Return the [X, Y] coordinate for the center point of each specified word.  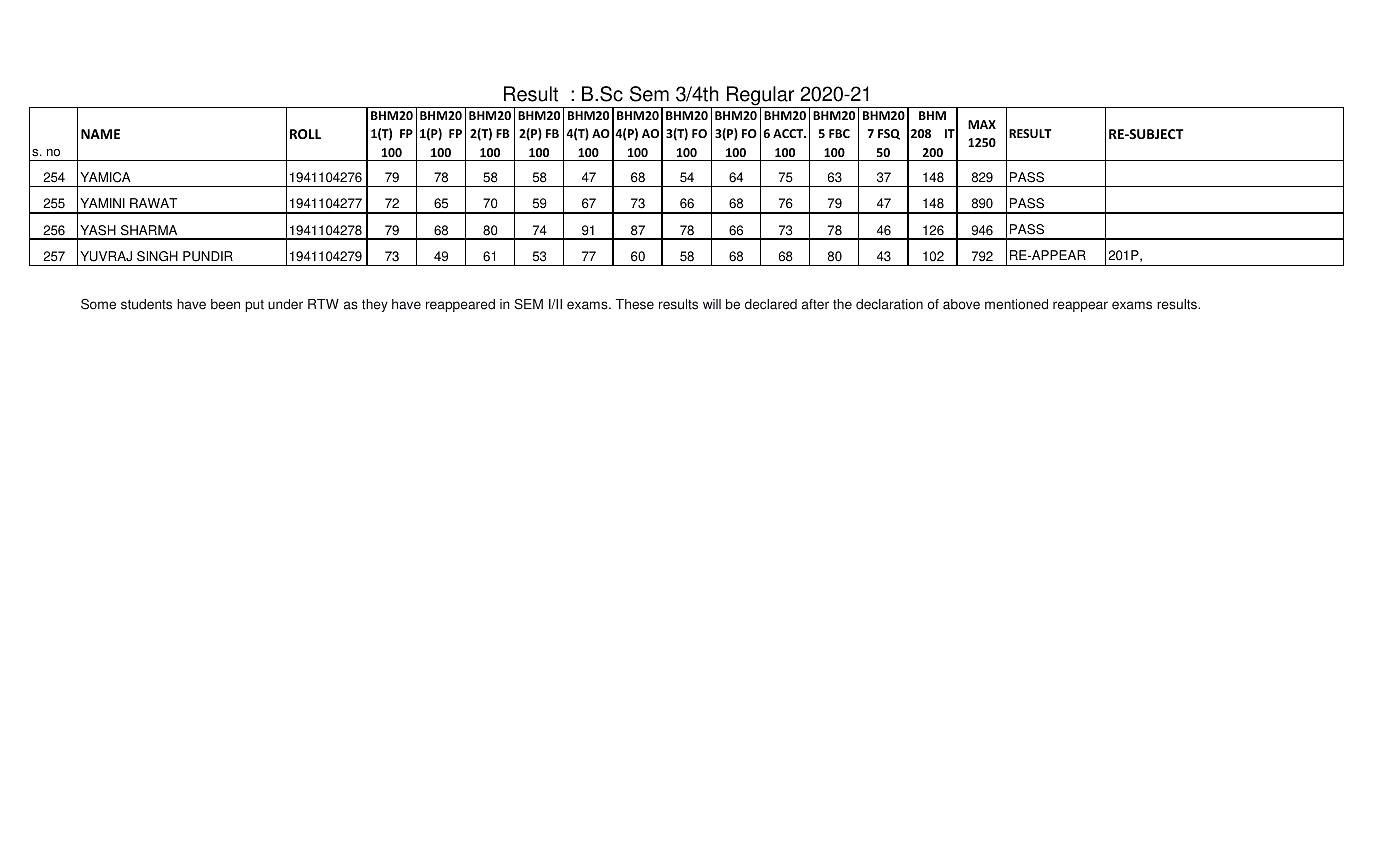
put [254, 306]
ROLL [305, 134]
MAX [982, 124]
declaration [889, 304]
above [961, 304]
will [712, 304]
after [815, 304]
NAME [100, 134]
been [225, 304]
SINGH [157, 256]
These [635, 304]
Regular [760, 97]
